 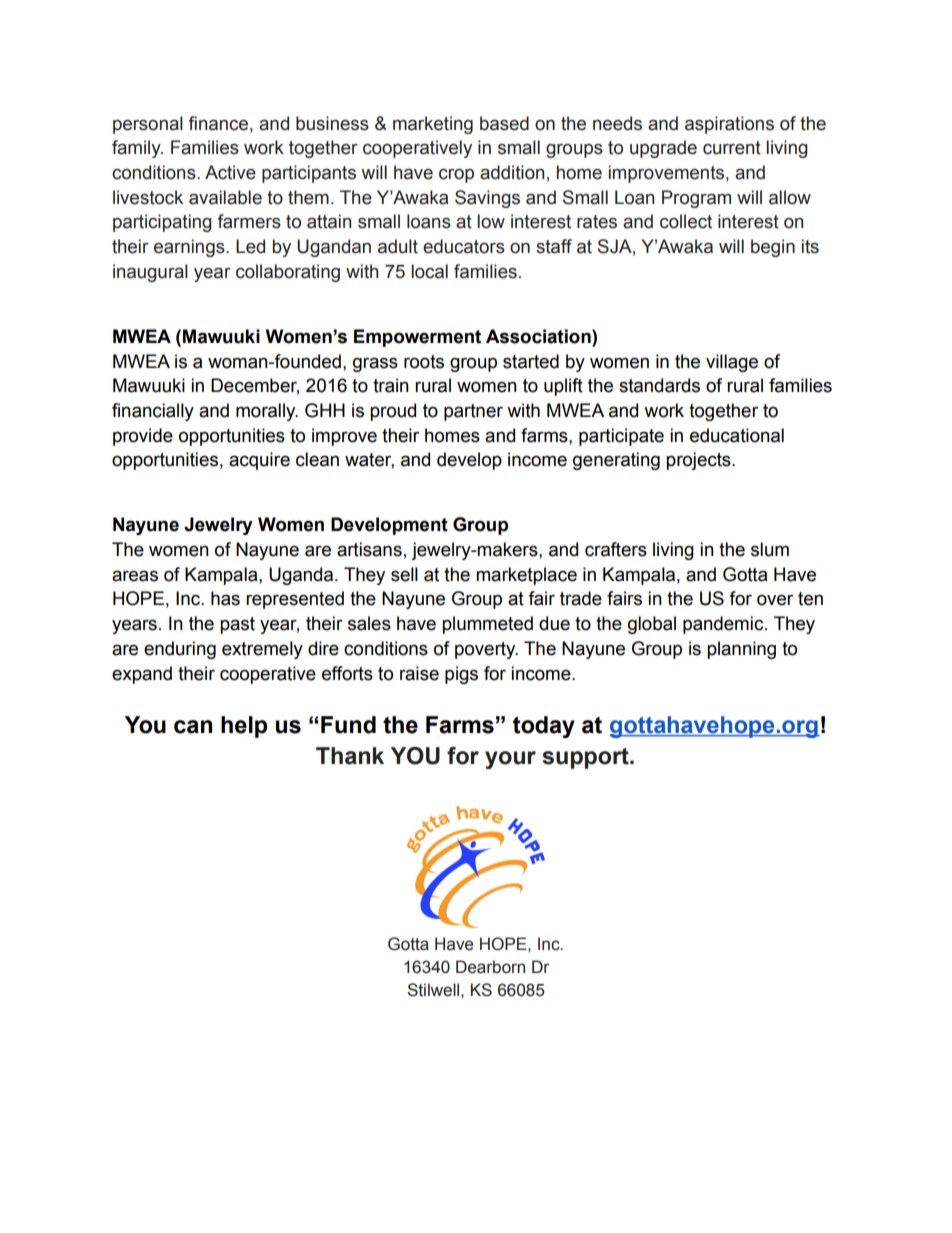 What do you see at coordinates (180, 650) in the document?
I see `enduring` at bounding box center [180, 650].
